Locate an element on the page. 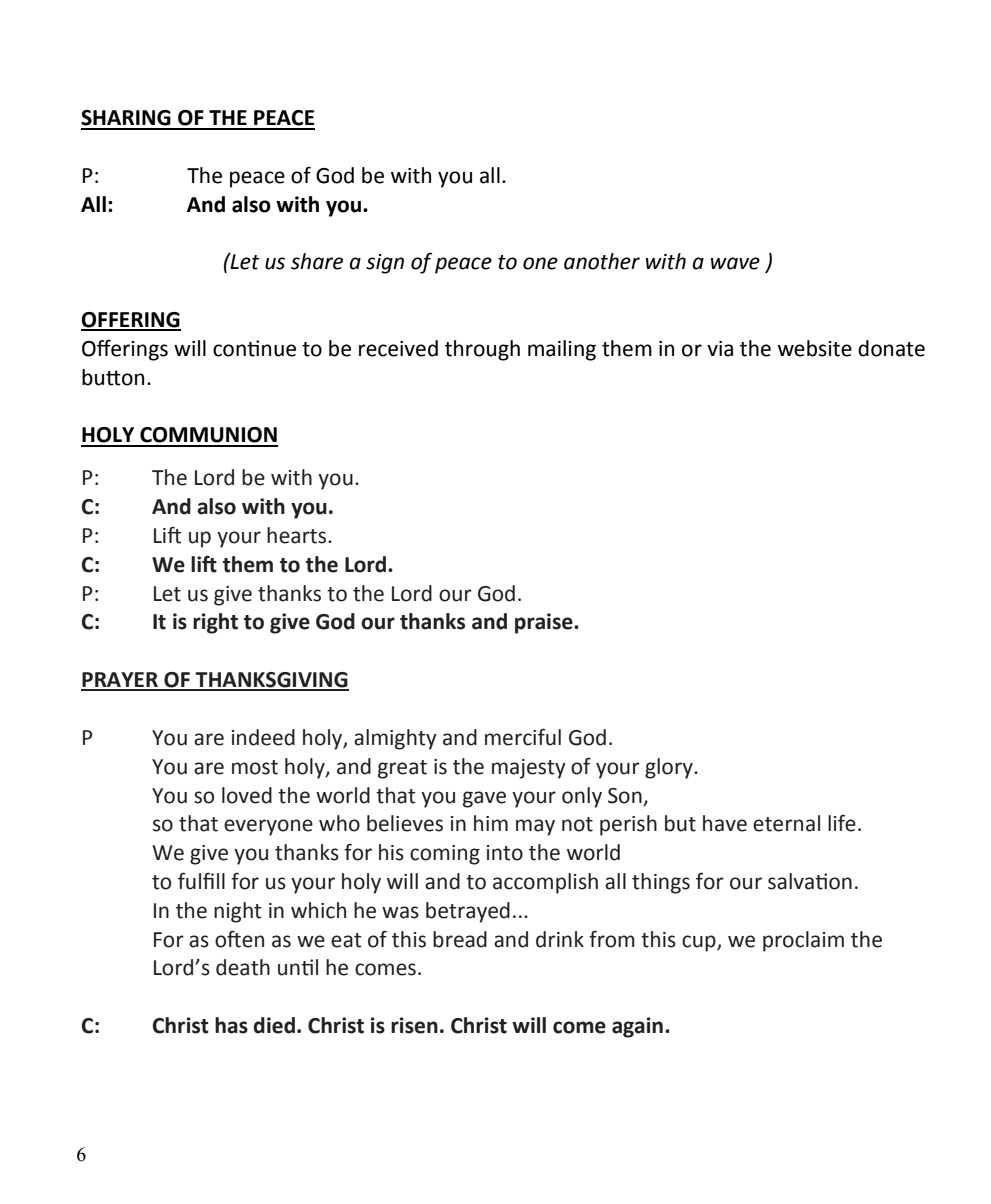 The width and height of the image is (991, 1204). risen is located at coordinates (414, 1025).
